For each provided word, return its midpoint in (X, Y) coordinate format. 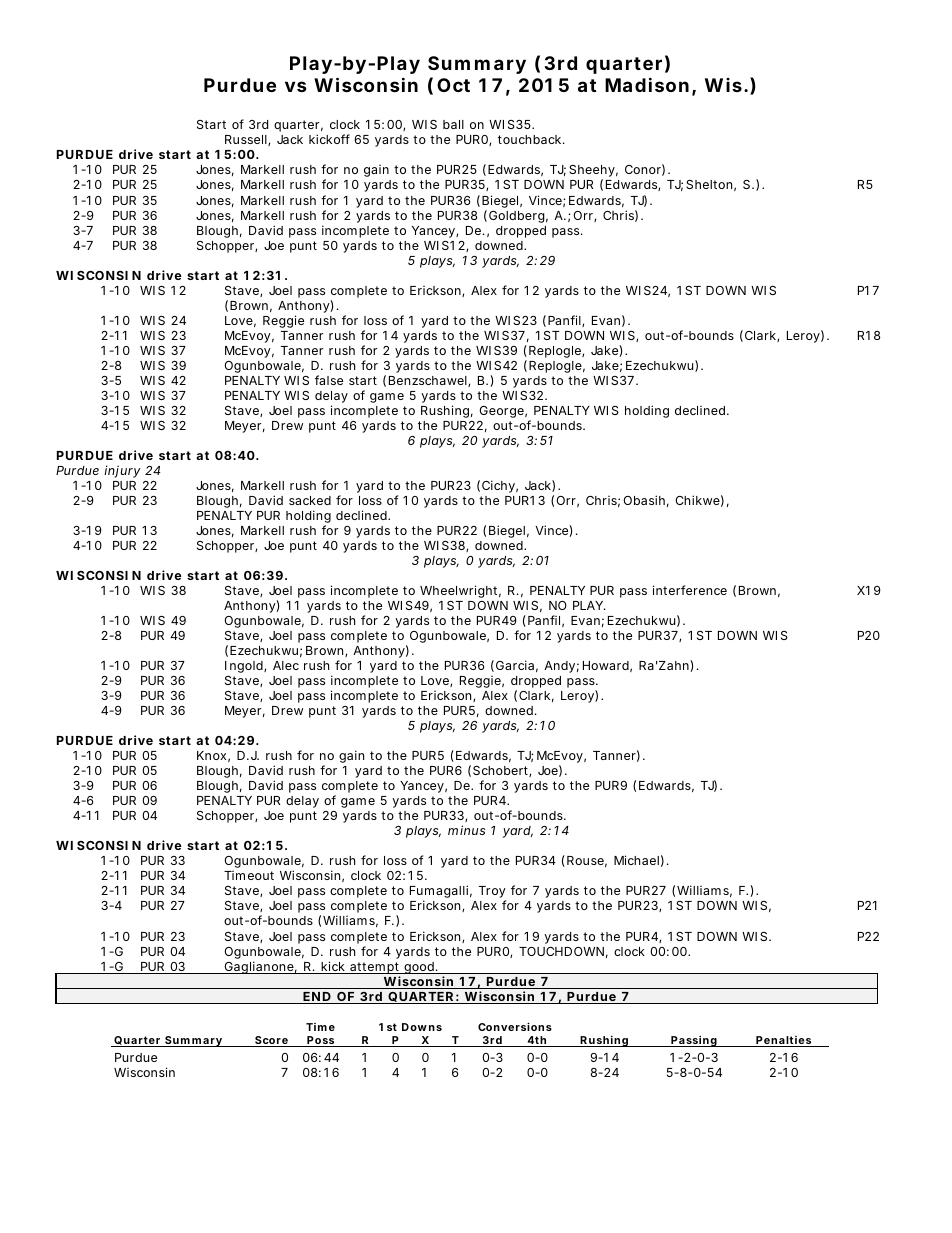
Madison (647, 84)
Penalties (784, 1041)
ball (453, 124)
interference (690, 590)
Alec (286, 665)
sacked (310, 500)
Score (271, 1041)
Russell (247, 140)
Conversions (515, 1026)
